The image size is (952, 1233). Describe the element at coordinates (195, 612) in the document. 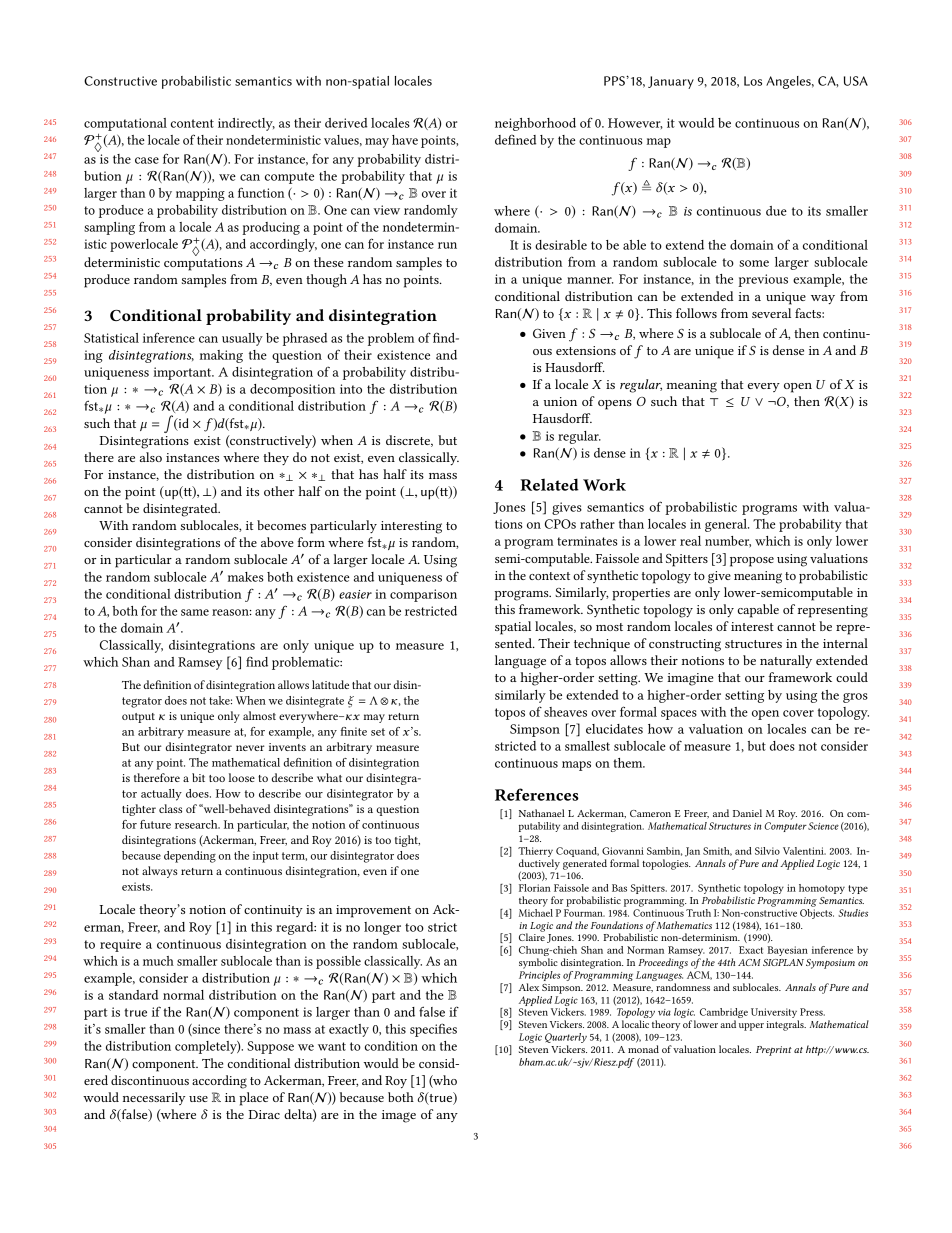

I see `same` at that location.
